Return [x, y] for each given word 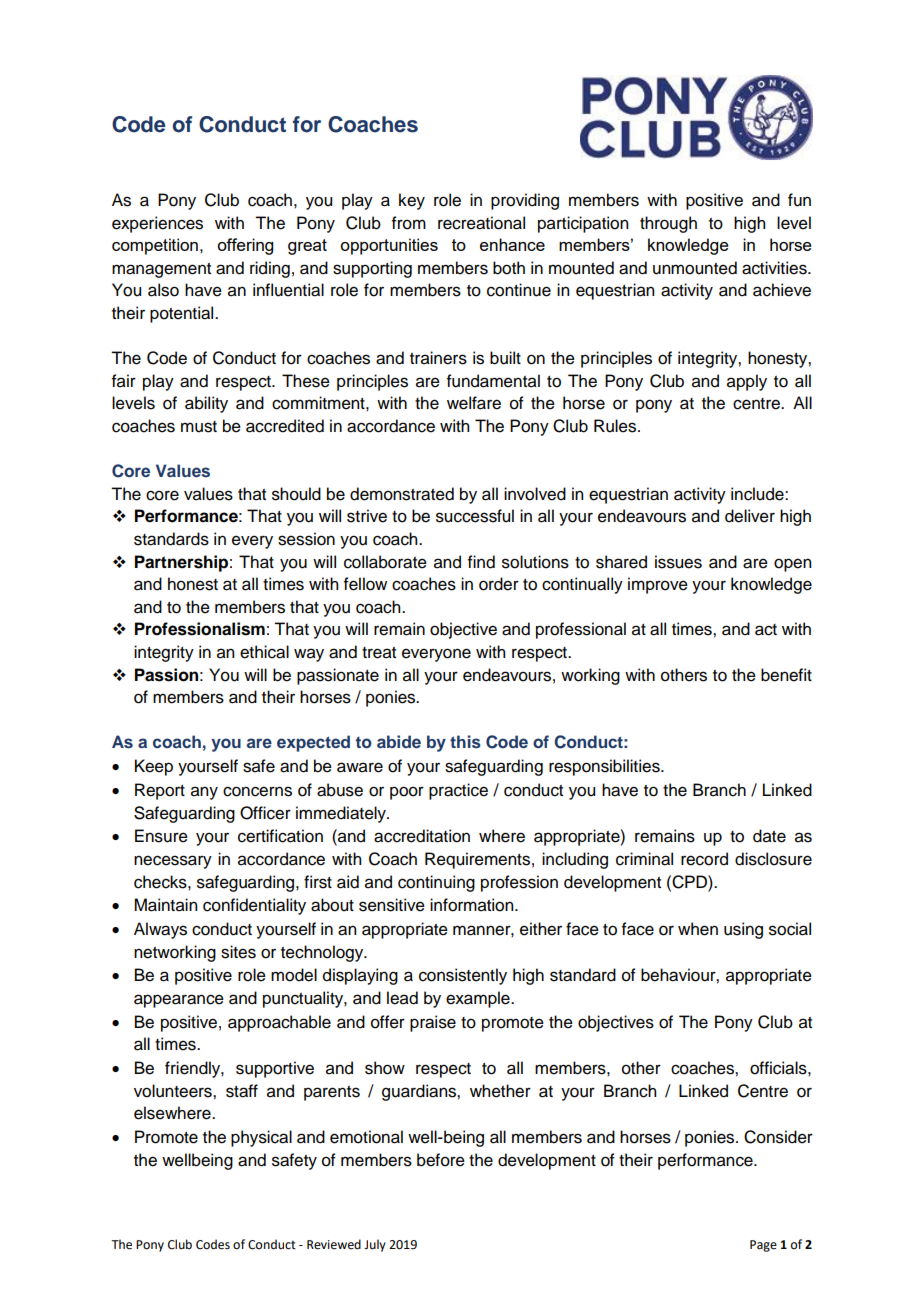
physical [261, 1138]
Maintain [165, 905]
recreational [481, 223]
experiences [157, 224]
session [306, 539]
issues [678, 562]
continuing [436, 883]
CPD [689, 882]
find [481, 562]
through [668, 224]
